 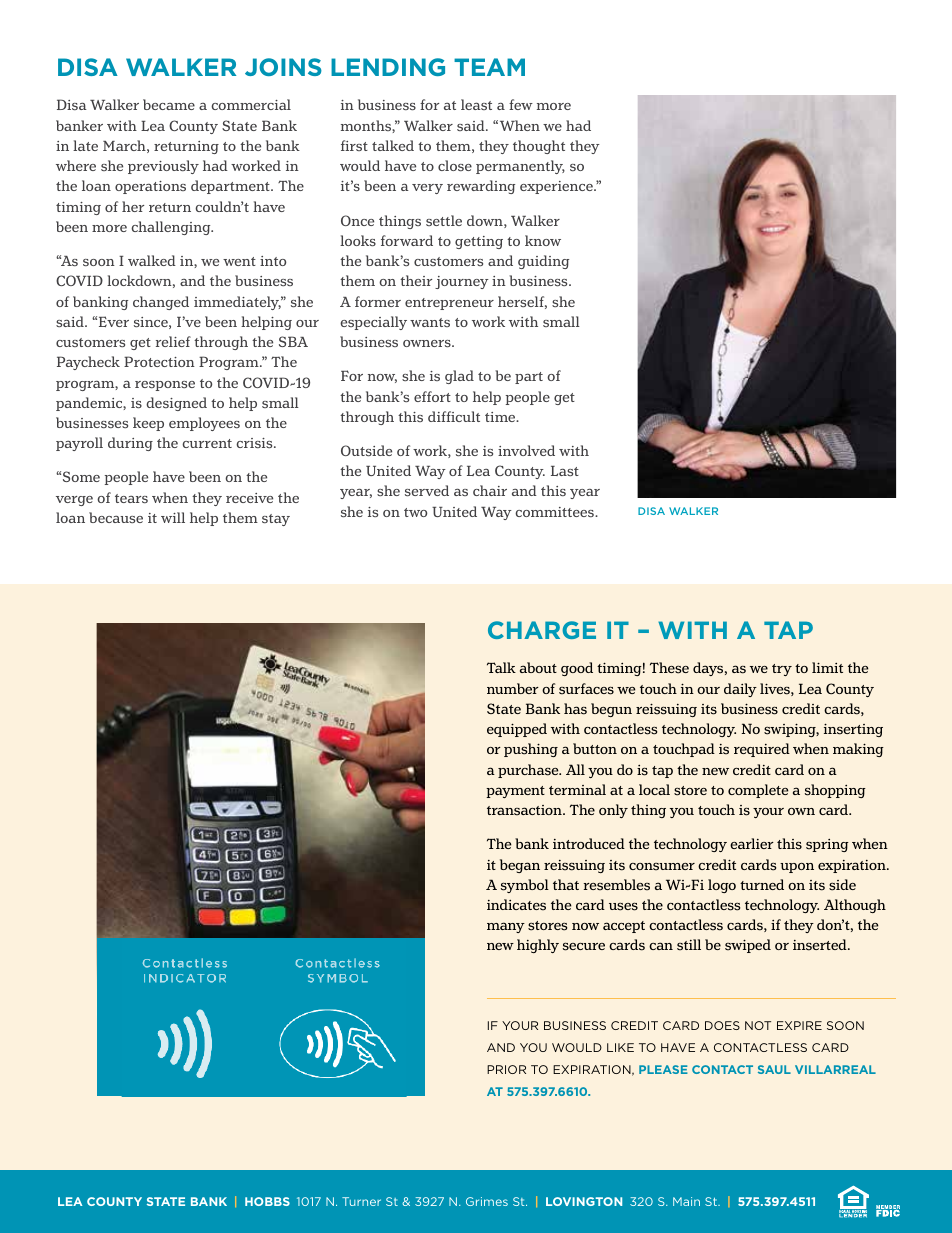 What do you see at coordinates (173, 517) in the screenshot?
I see `will` at bounding box center [173, 517].
